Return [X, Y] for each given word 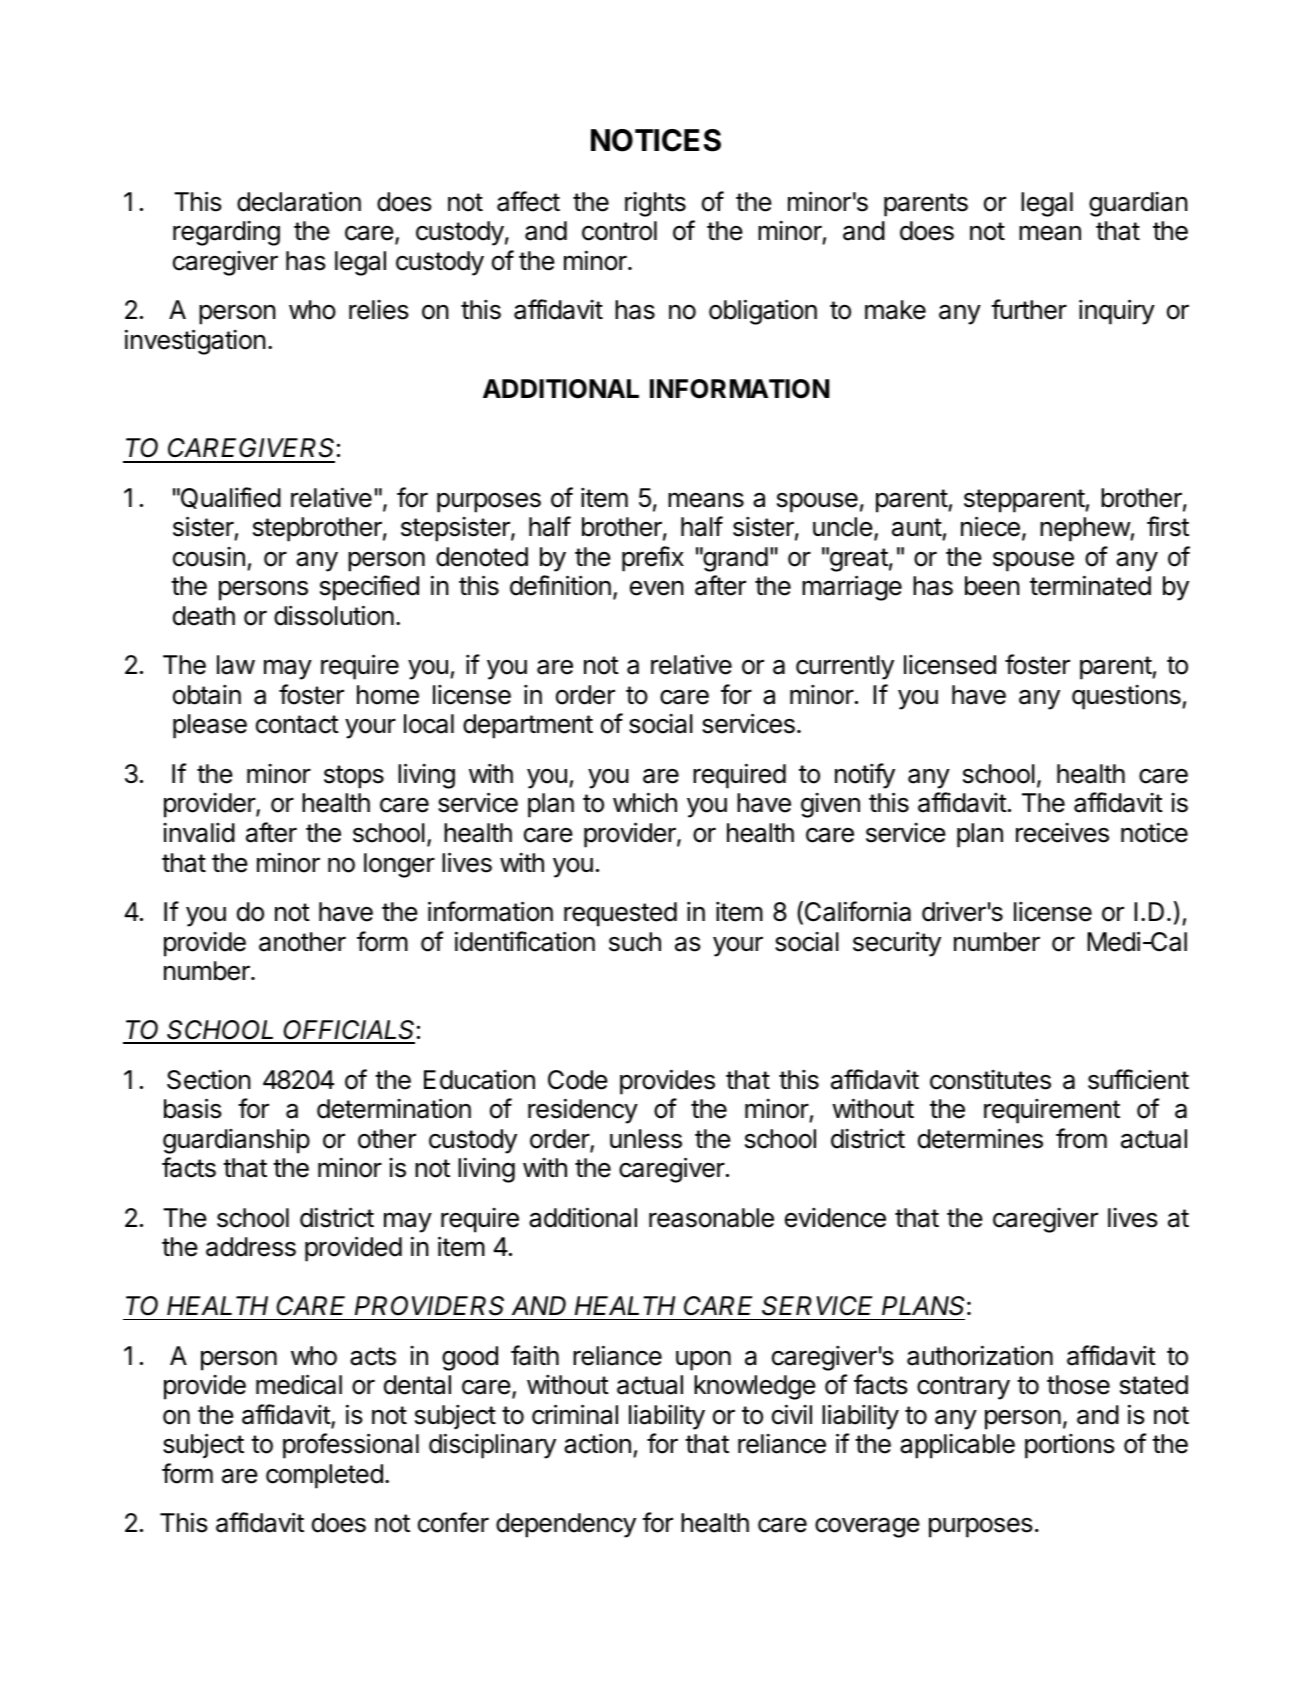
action [597, 1444]
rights [655, 204]
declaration [299, 201]
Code [578, 1080]
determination [394, 1108]
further [1029, 309]
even [657, 588]
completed [324, 1476]
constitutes [990, 1080]
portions [1070, 1446]
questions [1127, 697]
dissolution [334, 615]
